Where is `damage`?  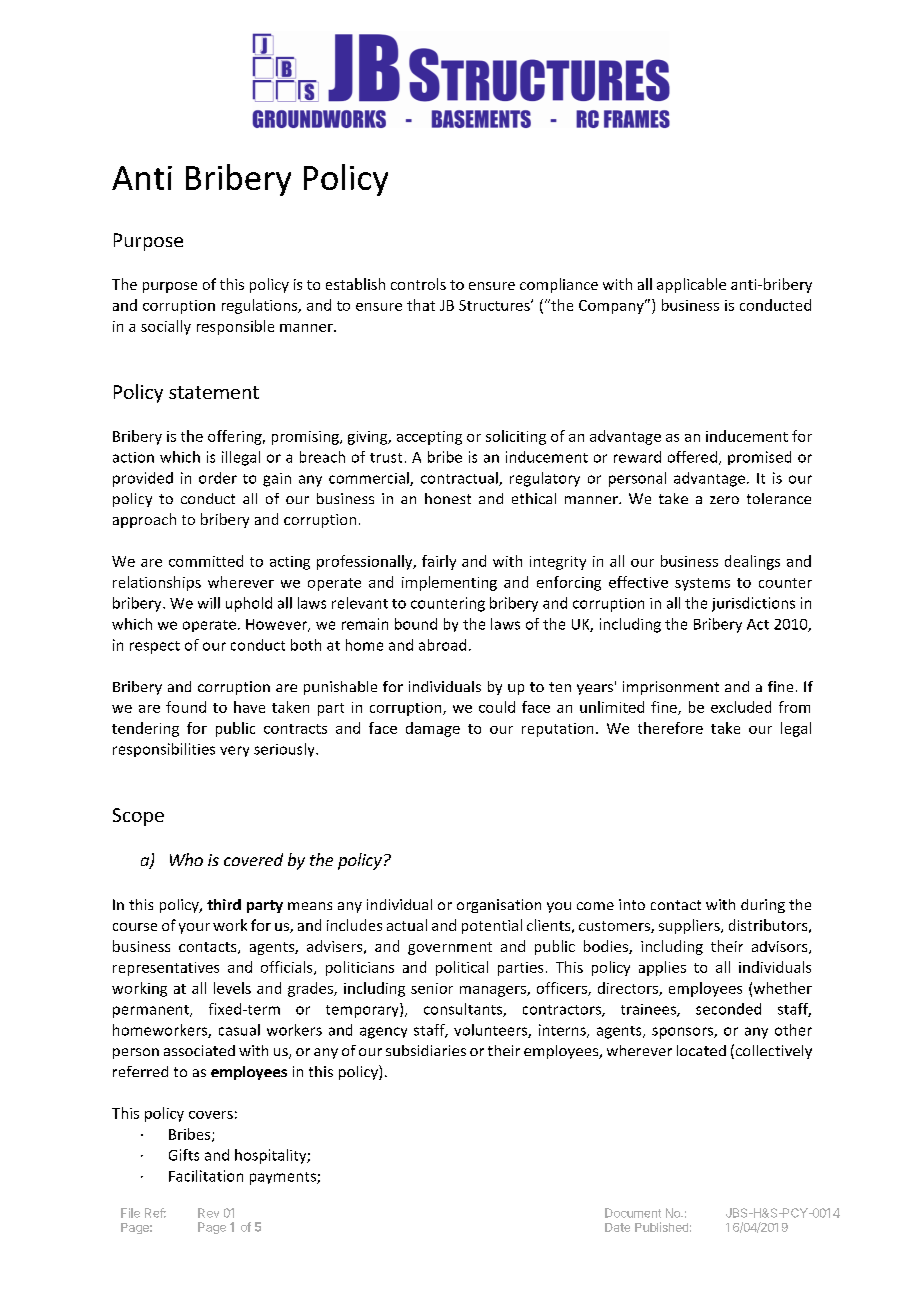 damage is located at coordinates (433, 729).
